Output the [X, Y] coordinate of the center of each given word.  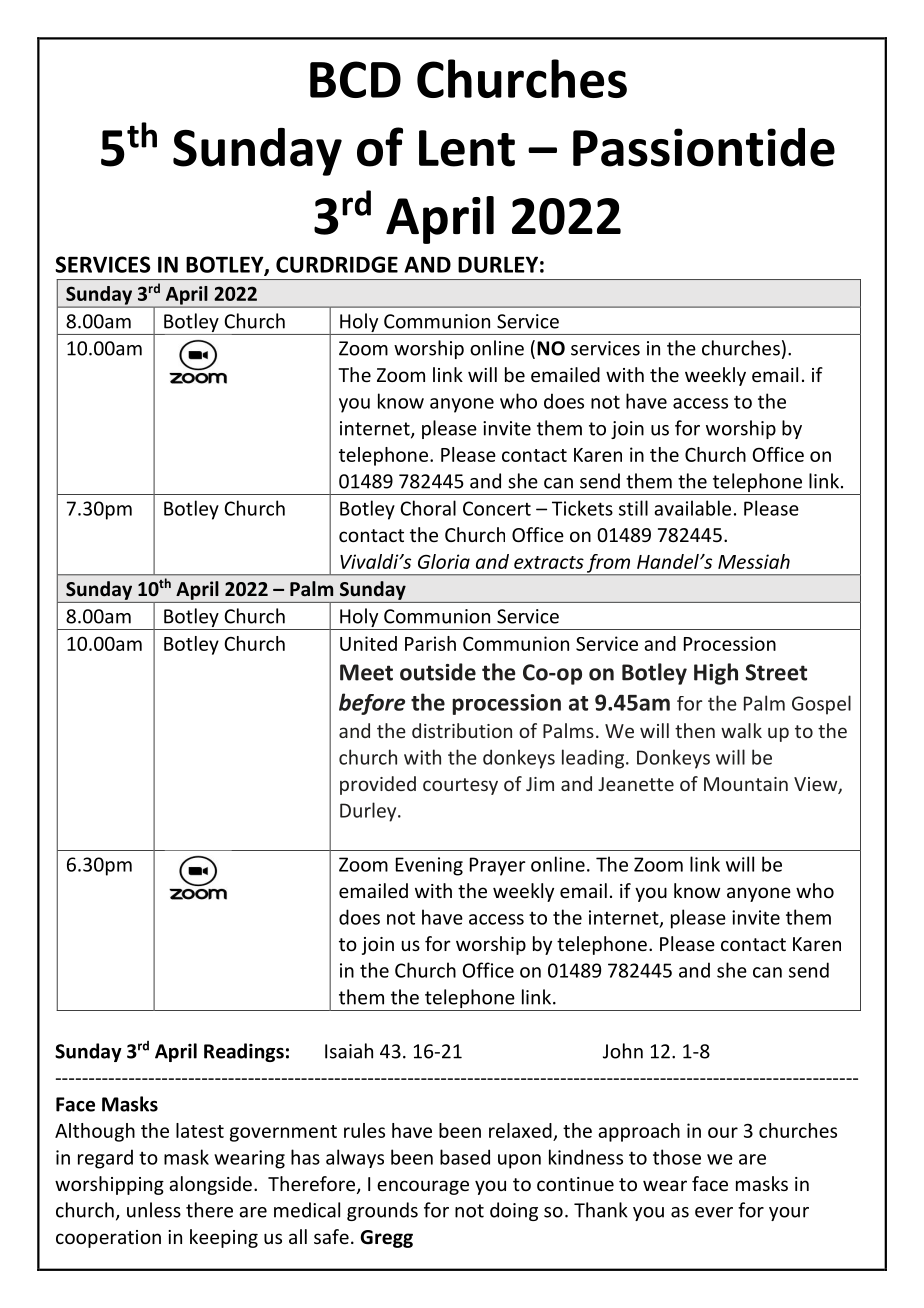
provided [378, 785]
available [692, 508]
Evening [429, 866]
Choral [428, 508]
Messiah [754, 561]
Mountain [746, 784]
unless [154, 1210]
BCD [355, 79]
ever [714, 1212]
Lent [467, 148]
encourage [423, 1187]
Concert [497, 508]
